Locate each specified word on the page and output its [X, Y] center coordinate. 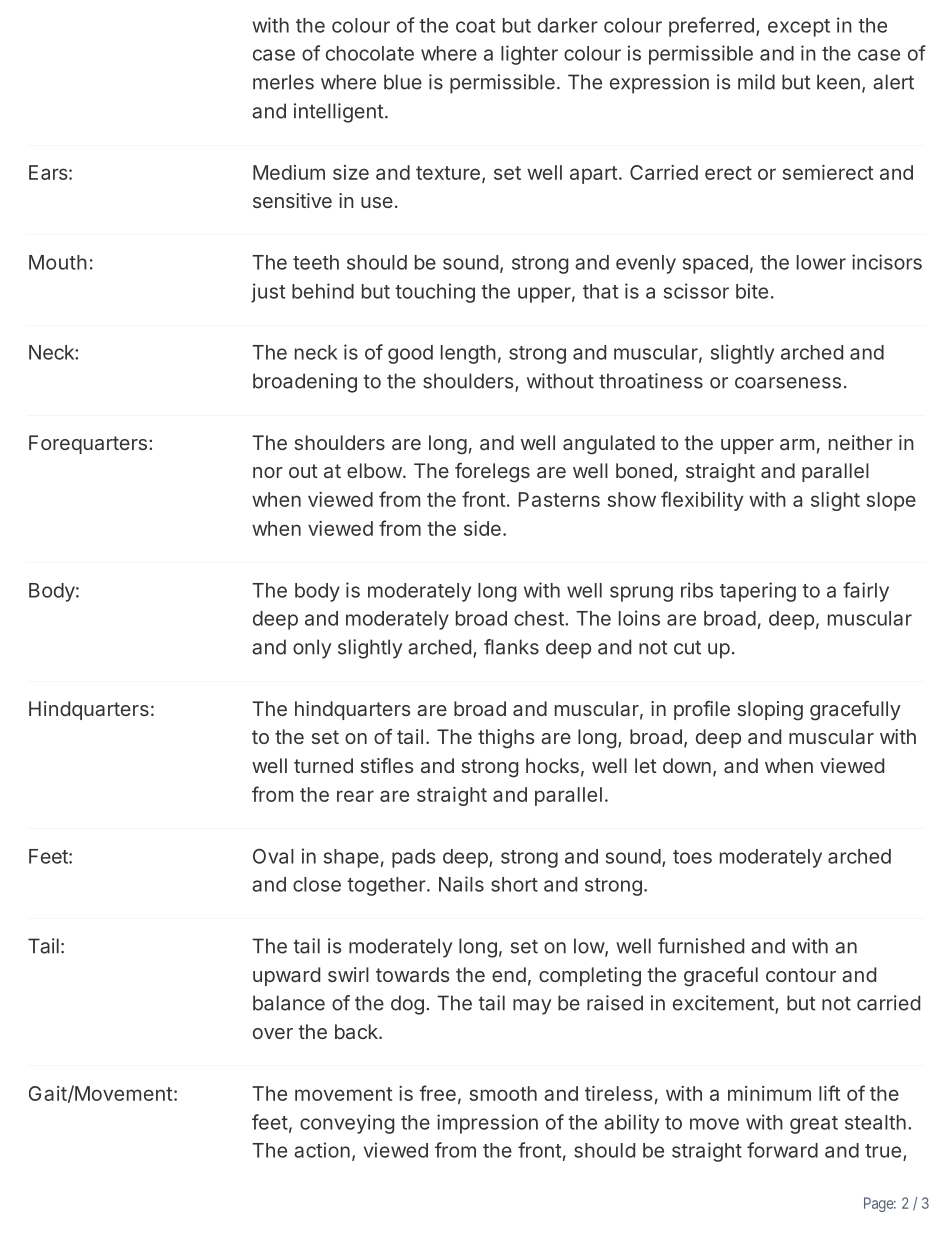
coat [475, 26]
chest [539, 618]
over [273, 1033]
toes [692, 857]
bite [752, 291]
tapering [758, 592]
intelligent [338, 113]
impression [487, 1124]
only [312, 649]
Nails [461, 884]
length [468, 354]
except [799, 28]
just [268, 293]
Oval [273, 856]
